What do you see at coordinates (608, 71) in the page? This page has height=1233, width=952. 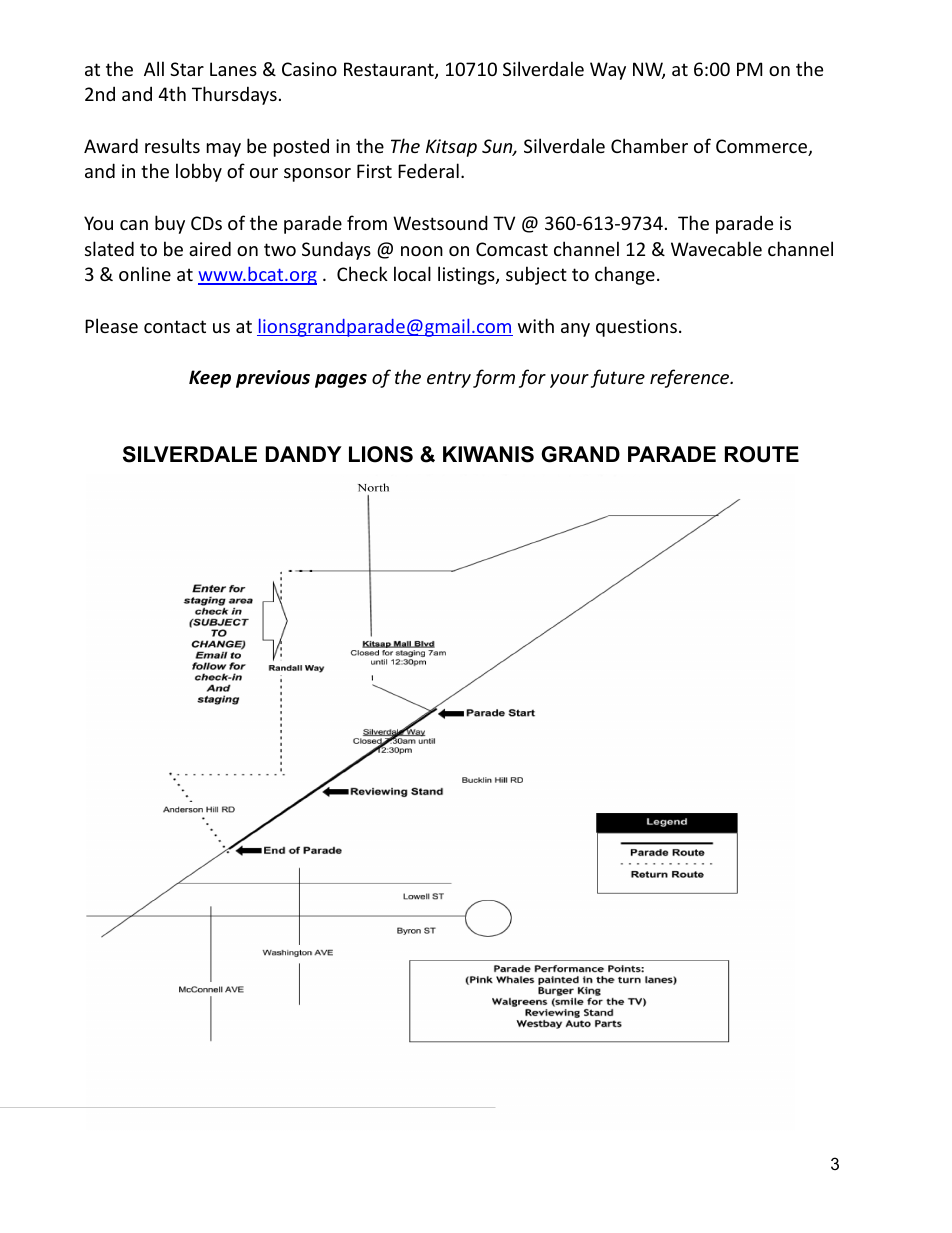 I see `Way` at bounding box center [608, 71].
